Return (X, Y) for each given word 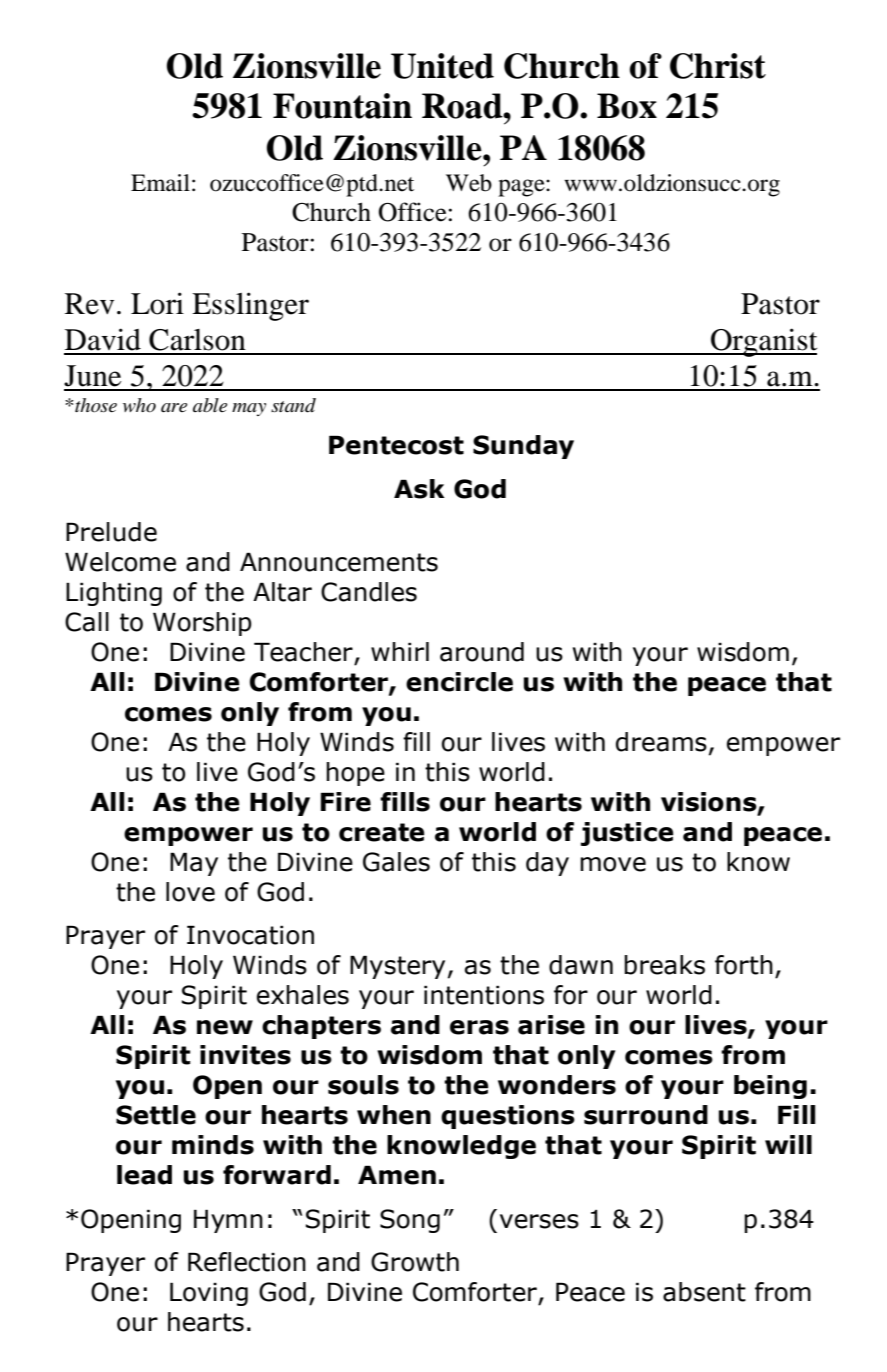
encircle (459, 682)
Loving (209, 1294)
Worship (202, 624)
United (442, 66)
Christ (718, 66)
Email (160, 183)
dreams (661, 742)
